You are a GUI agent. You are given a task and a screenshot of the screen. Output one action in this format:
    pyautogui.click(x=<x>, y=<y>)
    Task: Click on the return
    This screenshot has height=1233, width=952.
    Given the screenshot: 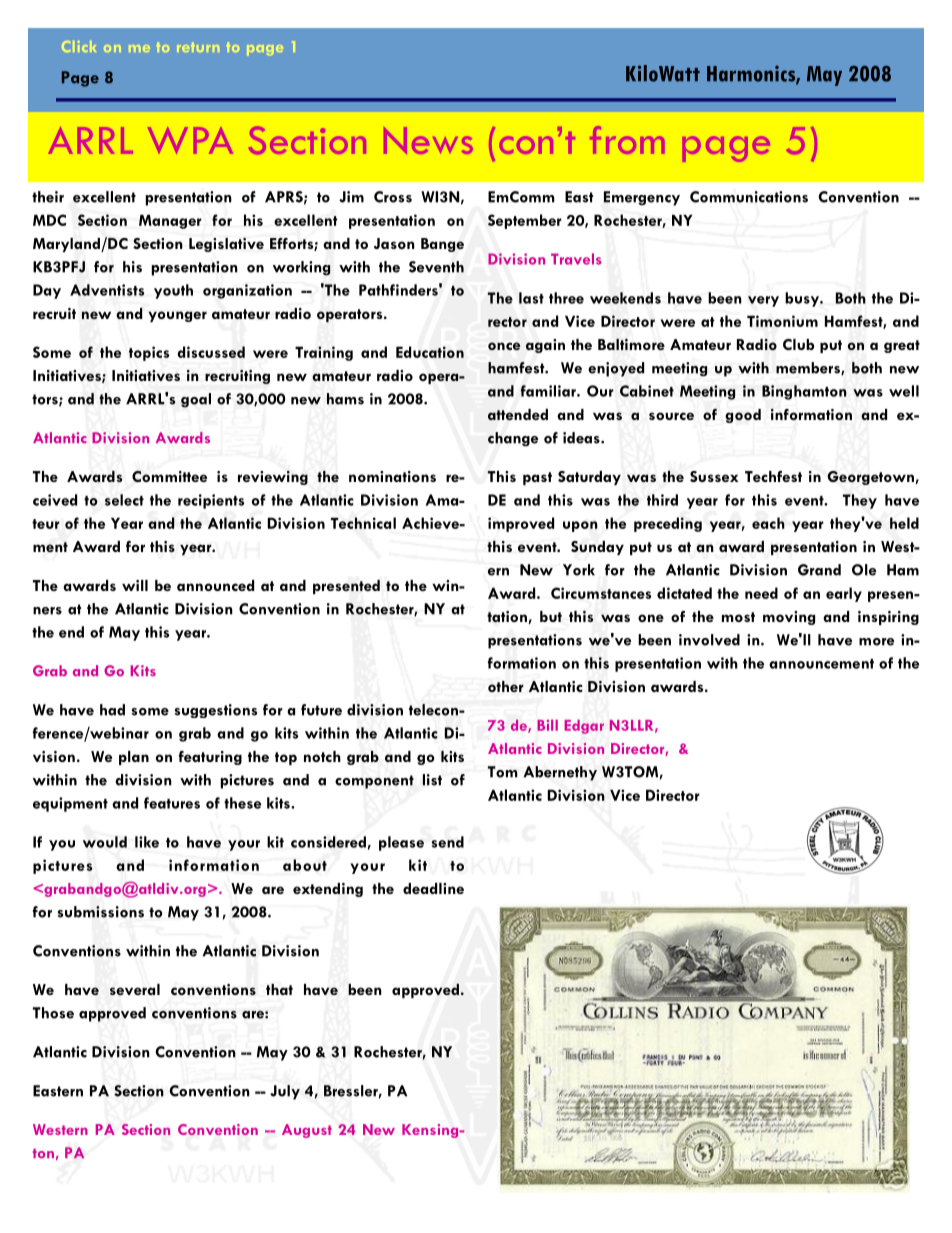 What is the action you would take?
    pyautogui.click(x=198, y=47)
